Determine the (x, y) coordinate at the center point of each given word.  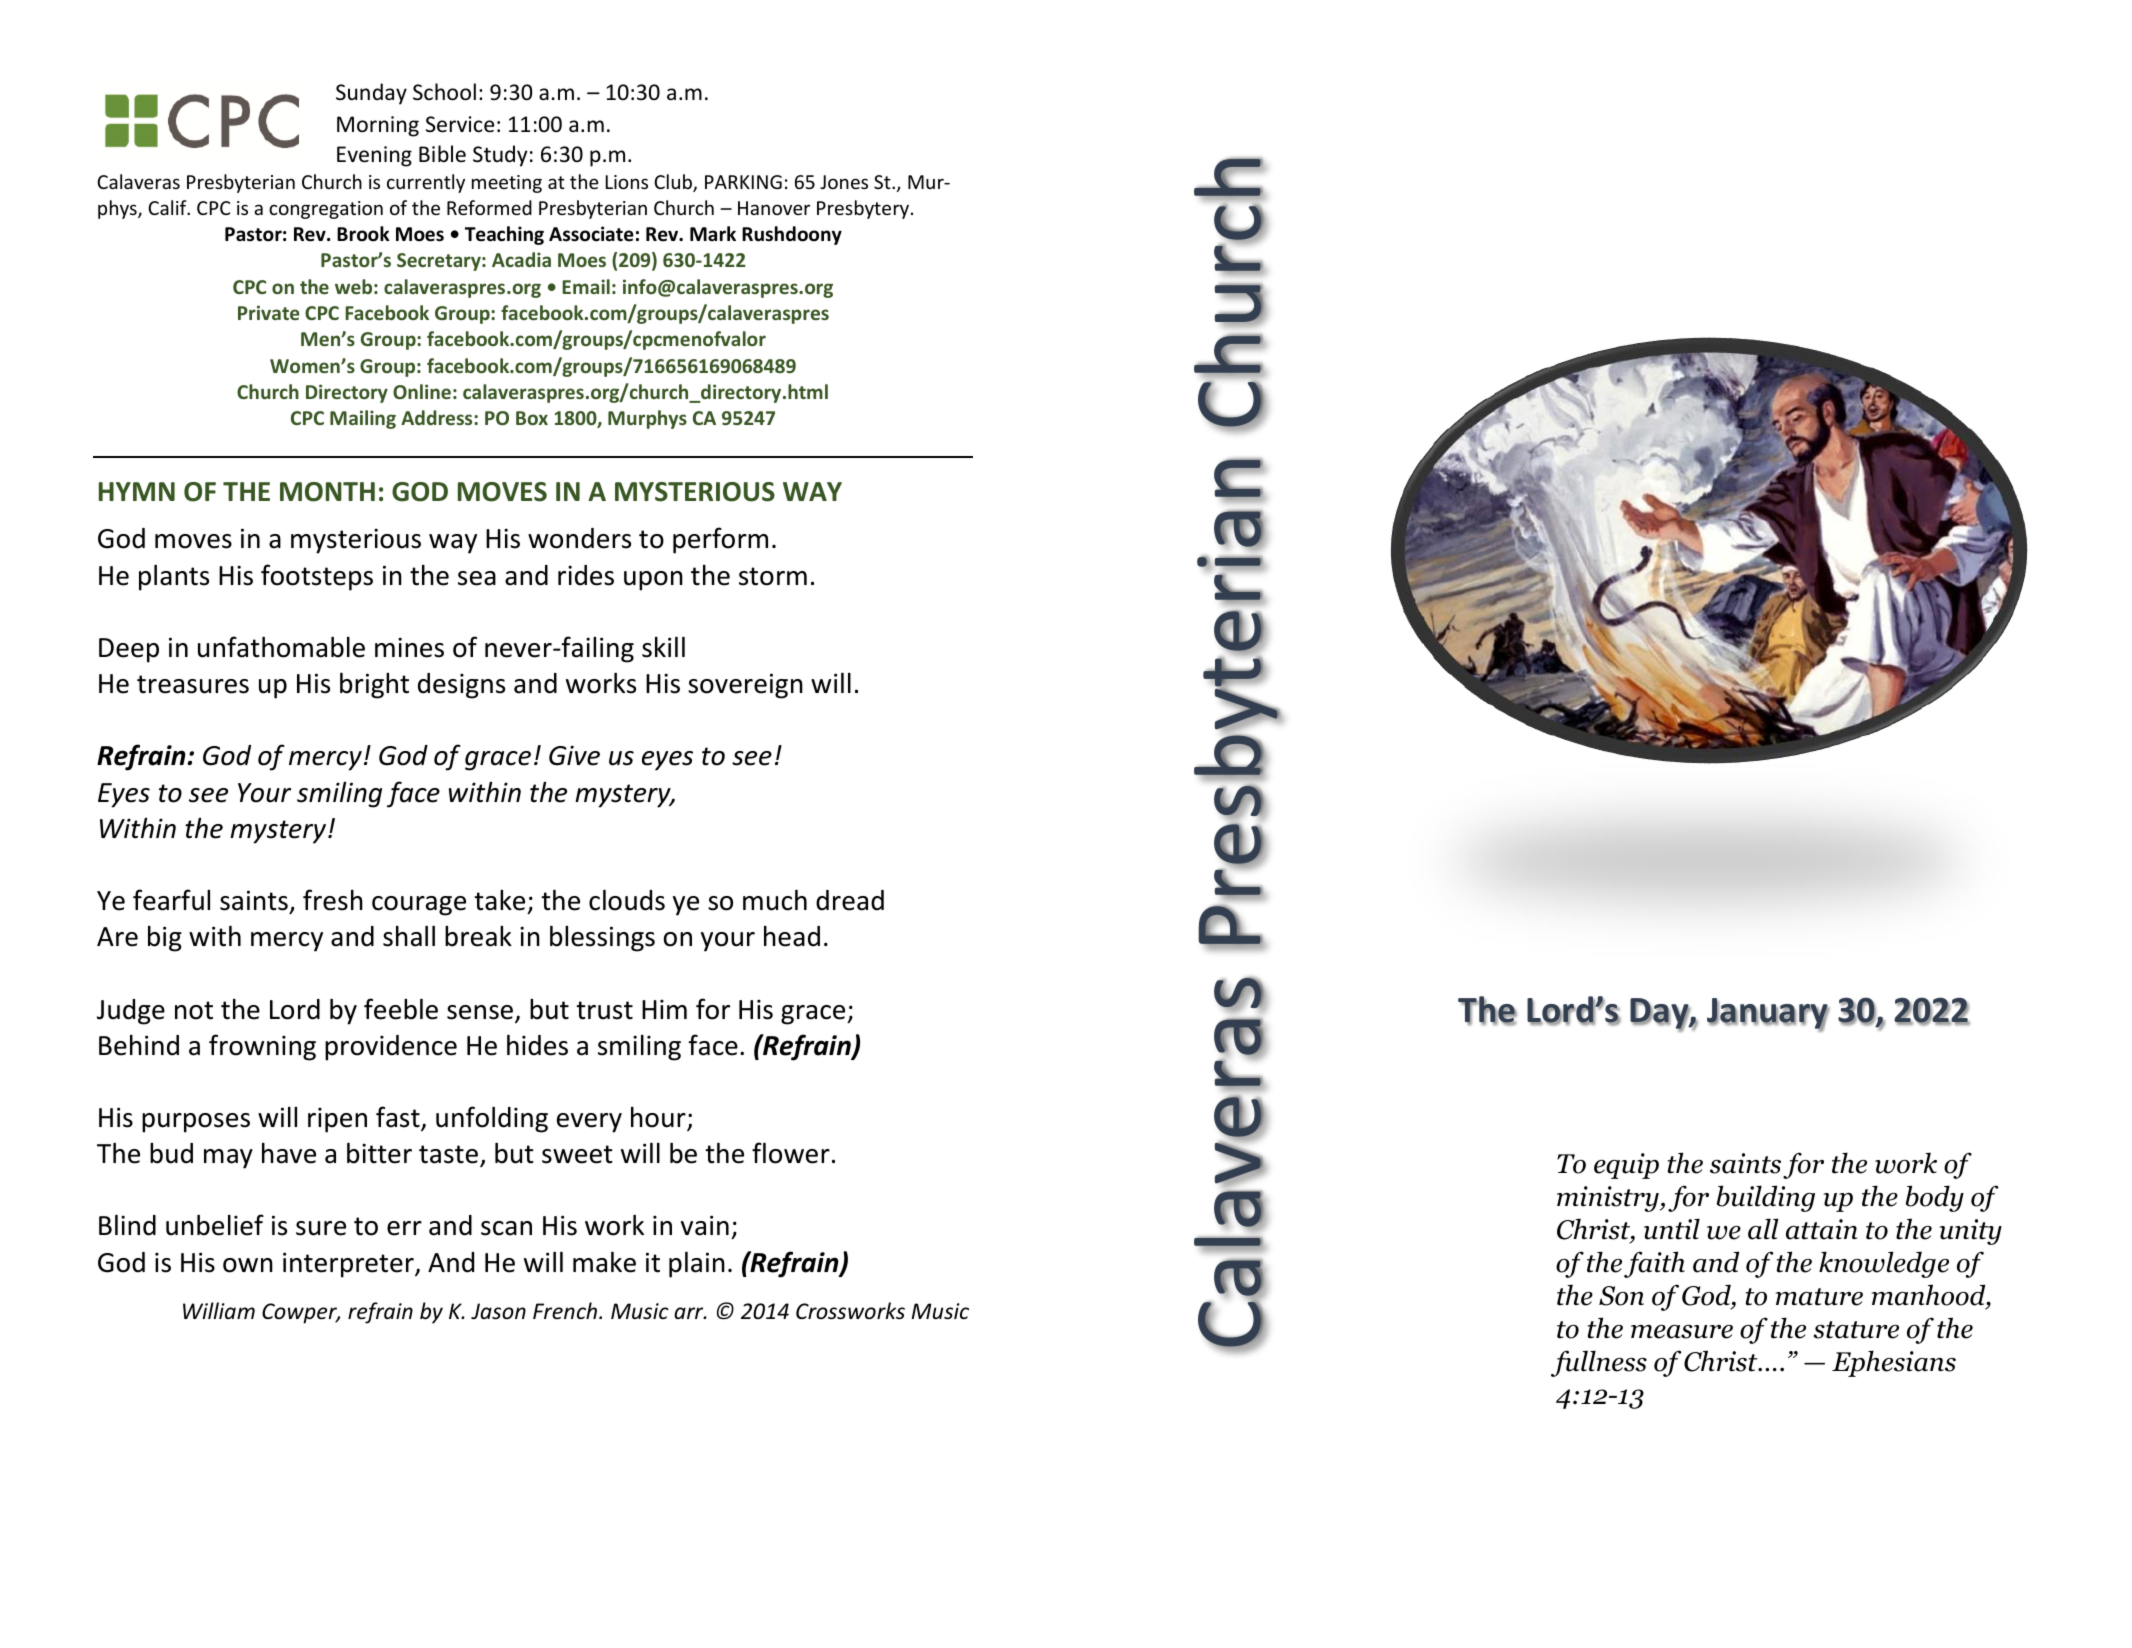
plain (697, 1264)
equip (1626, 1166)
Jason (498, 1311)
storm (773, 576)
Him (664, 1009)
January (1768, 1015)
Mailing (363, 419)
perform (720, 540)
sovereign (745, 686)
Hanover (774, 208)
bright (374, 685)
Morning (378, 126)
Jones (844, 182)
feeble (401, 1009)
